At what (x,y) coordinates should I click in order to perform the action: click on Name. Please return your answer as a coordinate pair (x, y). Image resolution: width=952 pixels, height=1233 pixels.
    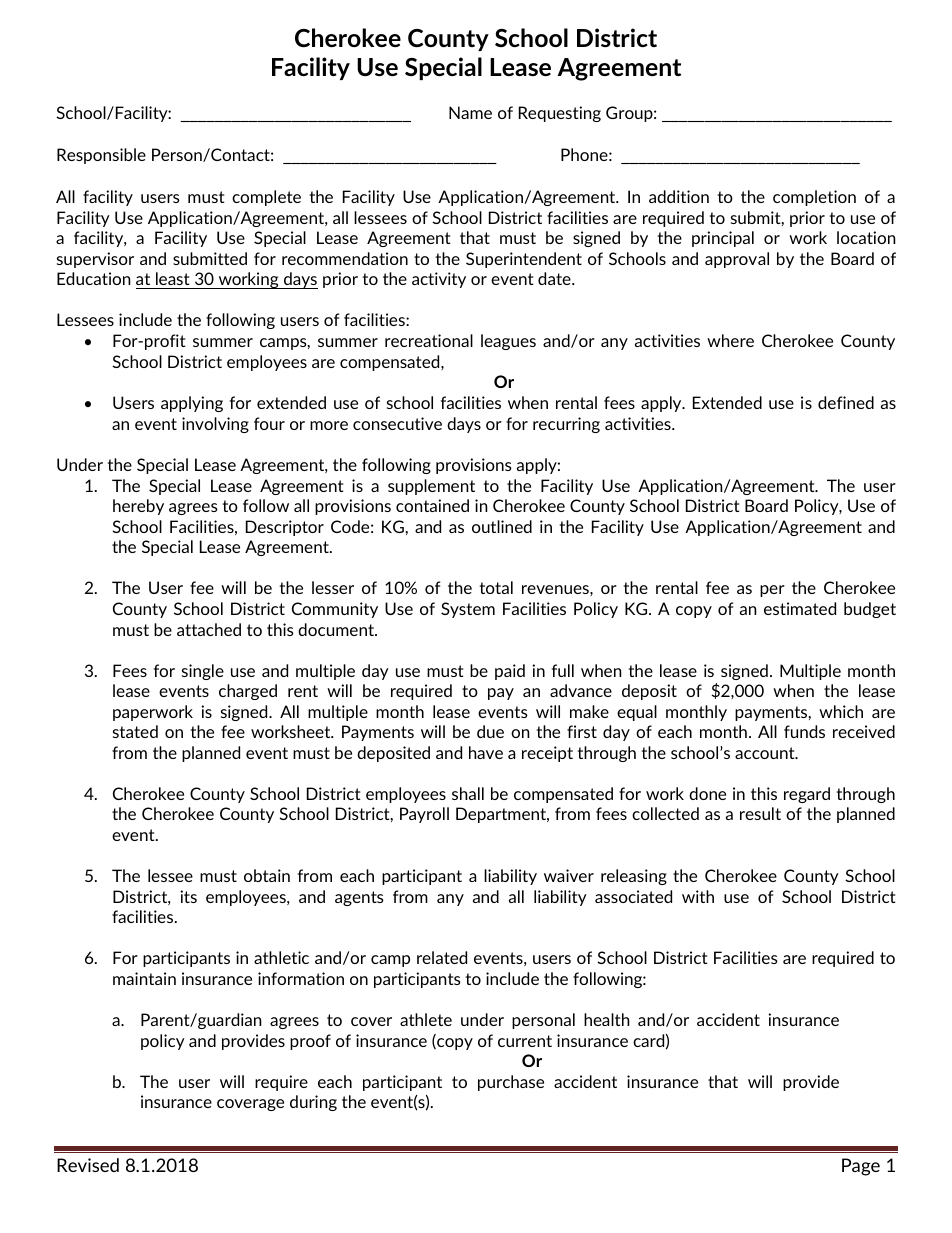
    Looking at the image, I should click on (470, 112).
